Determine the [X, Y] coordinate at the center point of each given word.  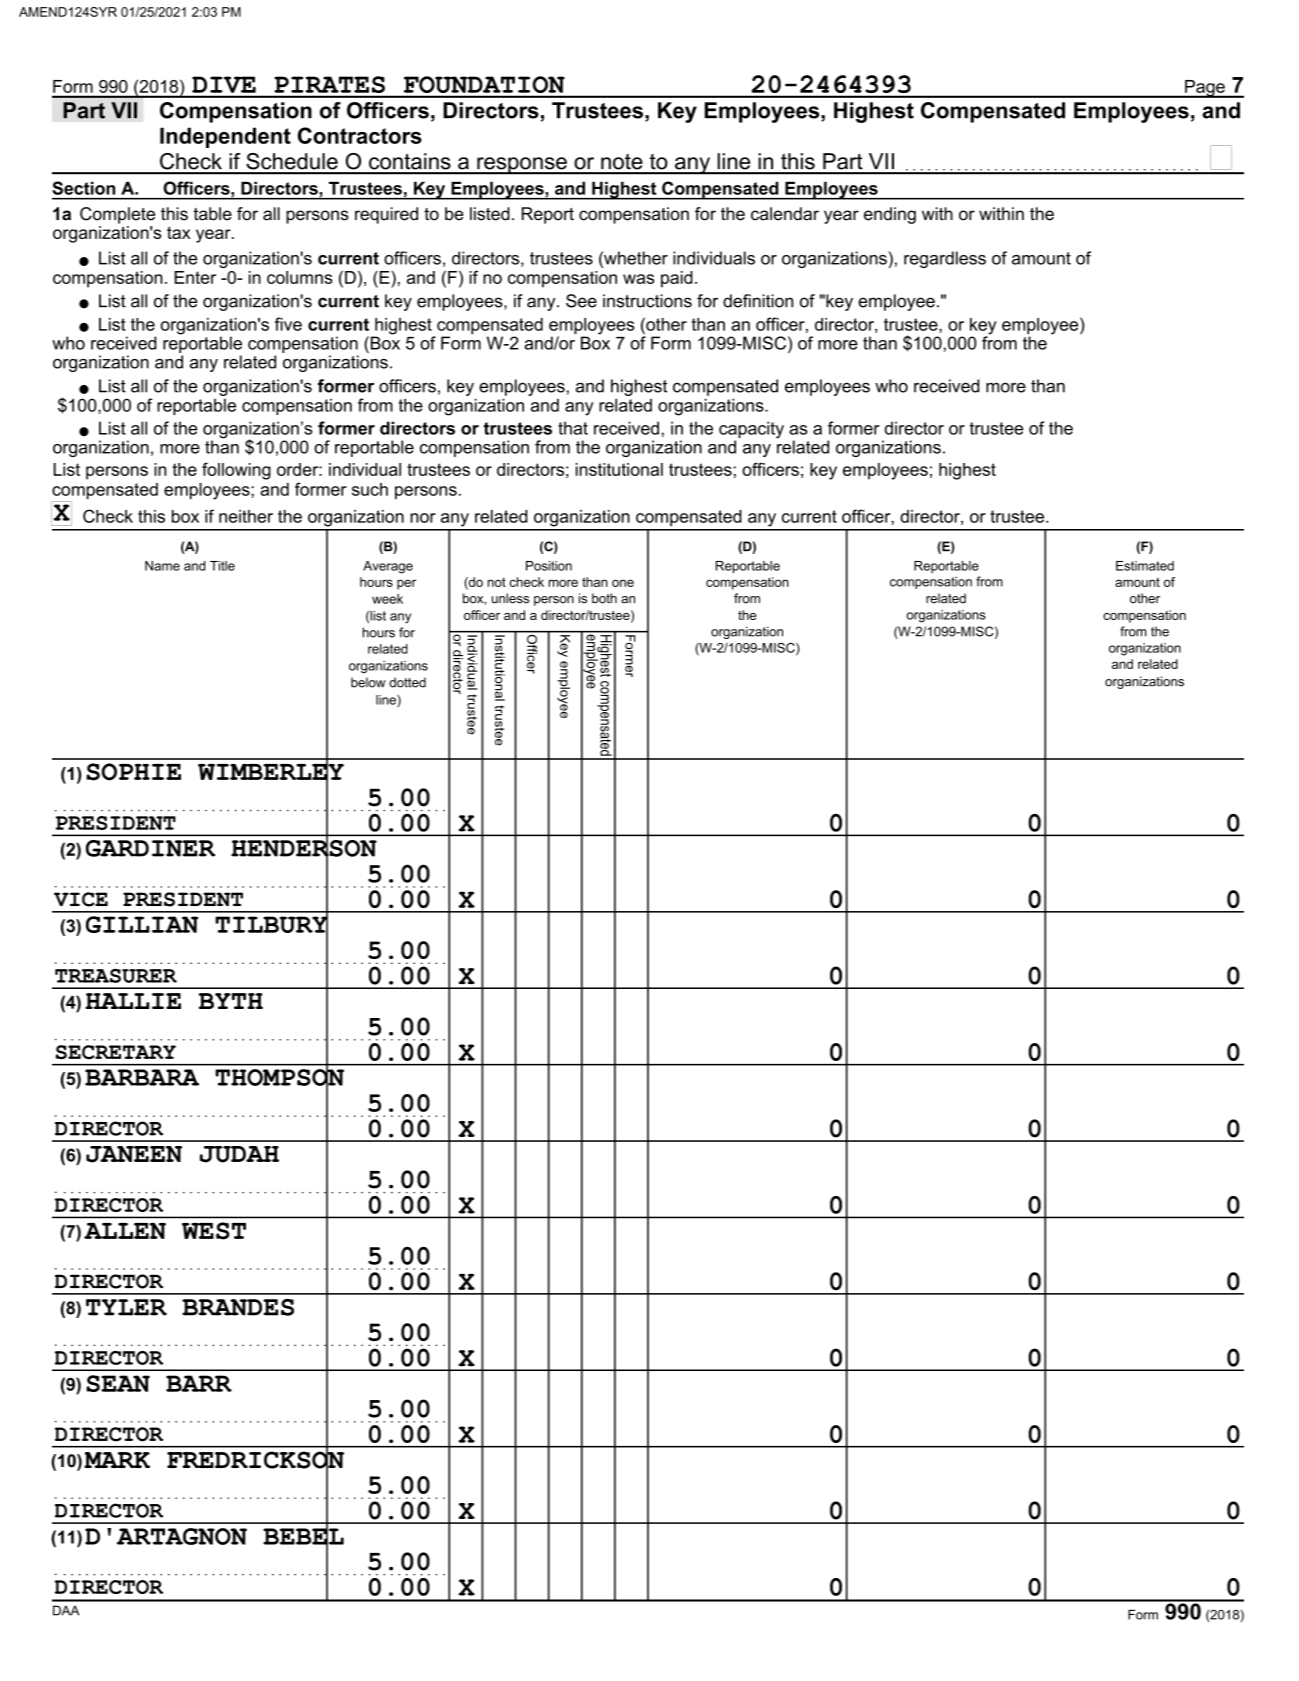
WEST [214, 1231]
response [522, 166]
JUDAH [239, 1154]
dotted [407, 682]
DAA [66, 1610]
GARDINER [150, 848]
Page [1205, 89]
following [236, 471]
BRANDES [238, 1307]
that [573, 428]
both [604, 598]
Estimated [1145, 566]
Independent [225, 137]
